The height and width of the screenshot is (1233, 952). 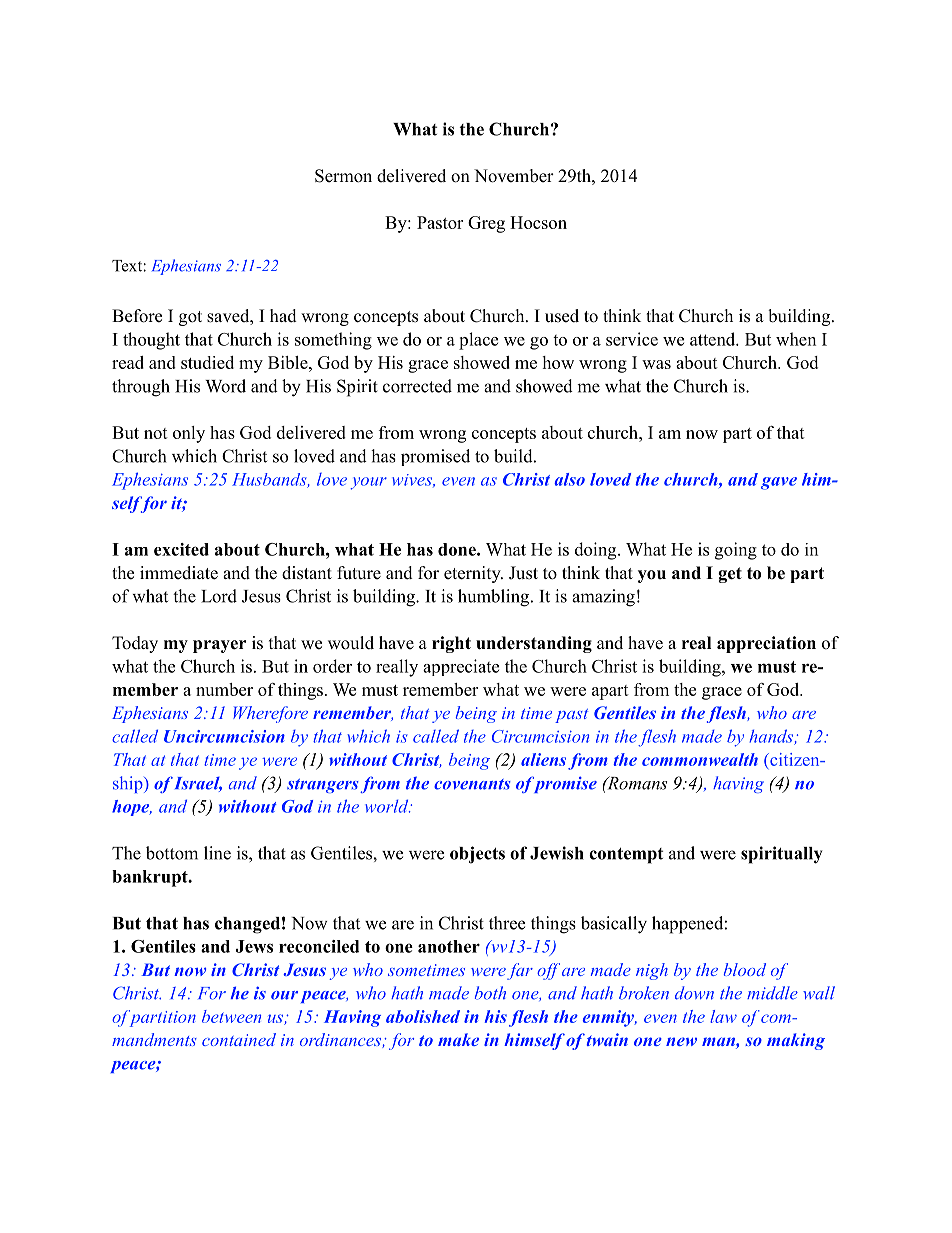 I want to click on studied, so click(x=207, y=362).
